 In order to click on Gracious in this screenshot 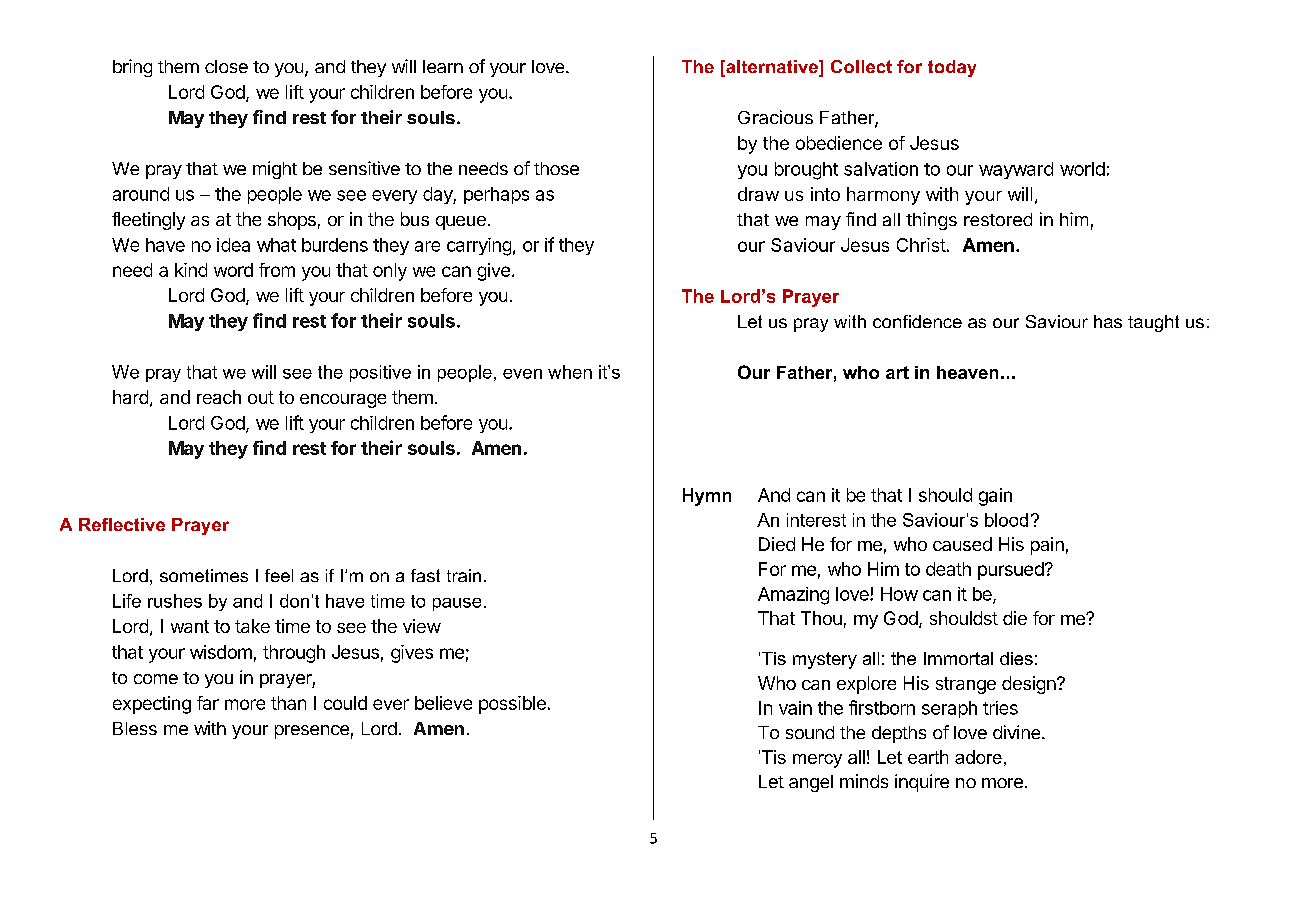, I will do `click(775, 117)`.
